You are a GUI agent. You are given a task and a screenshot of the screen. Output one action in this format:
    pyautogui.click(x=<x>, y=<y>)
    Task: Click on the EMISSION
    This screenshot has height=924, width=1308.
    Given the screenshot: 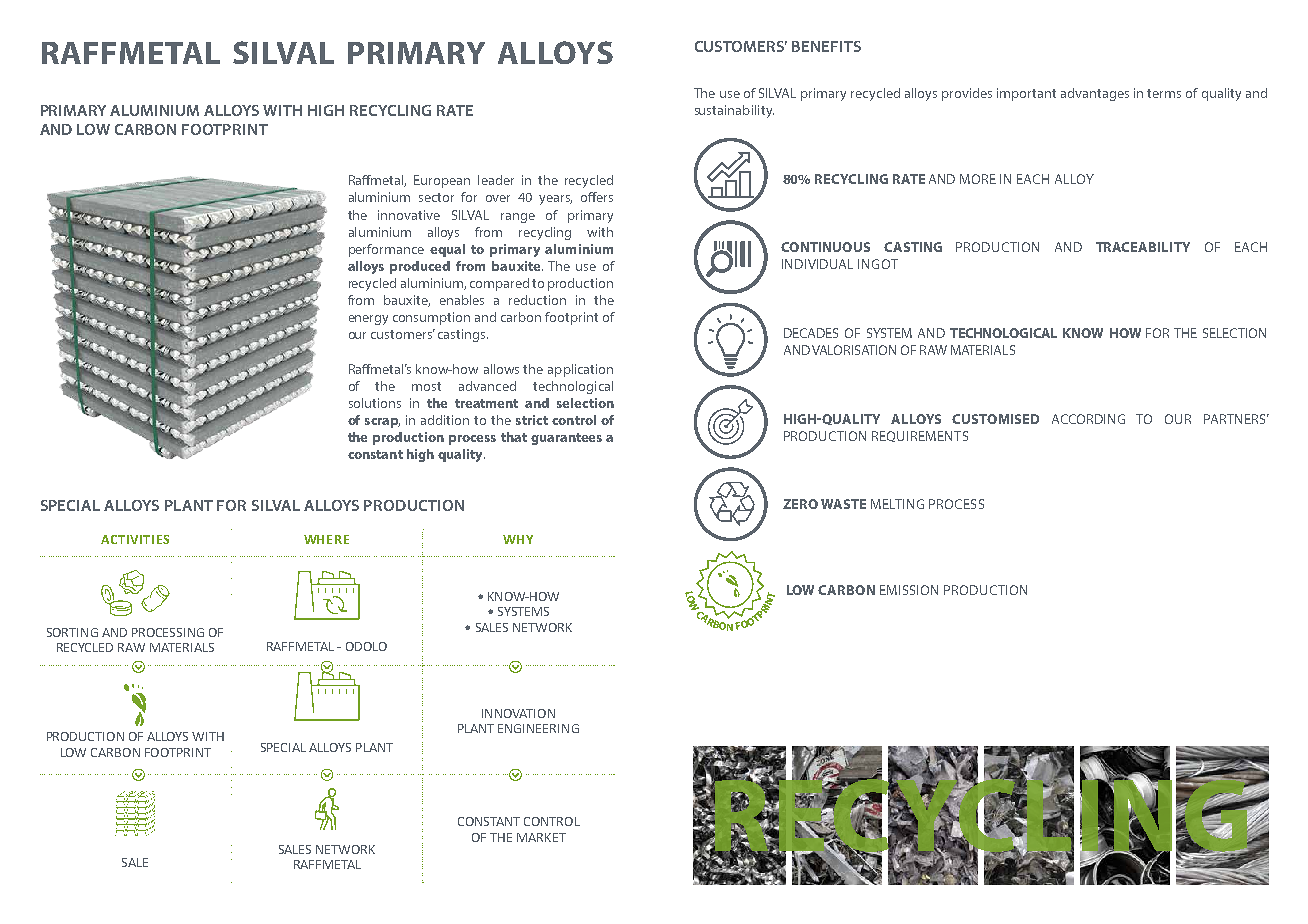 What is the action you would take?
    pyautogui.click(x=909, y=590)
